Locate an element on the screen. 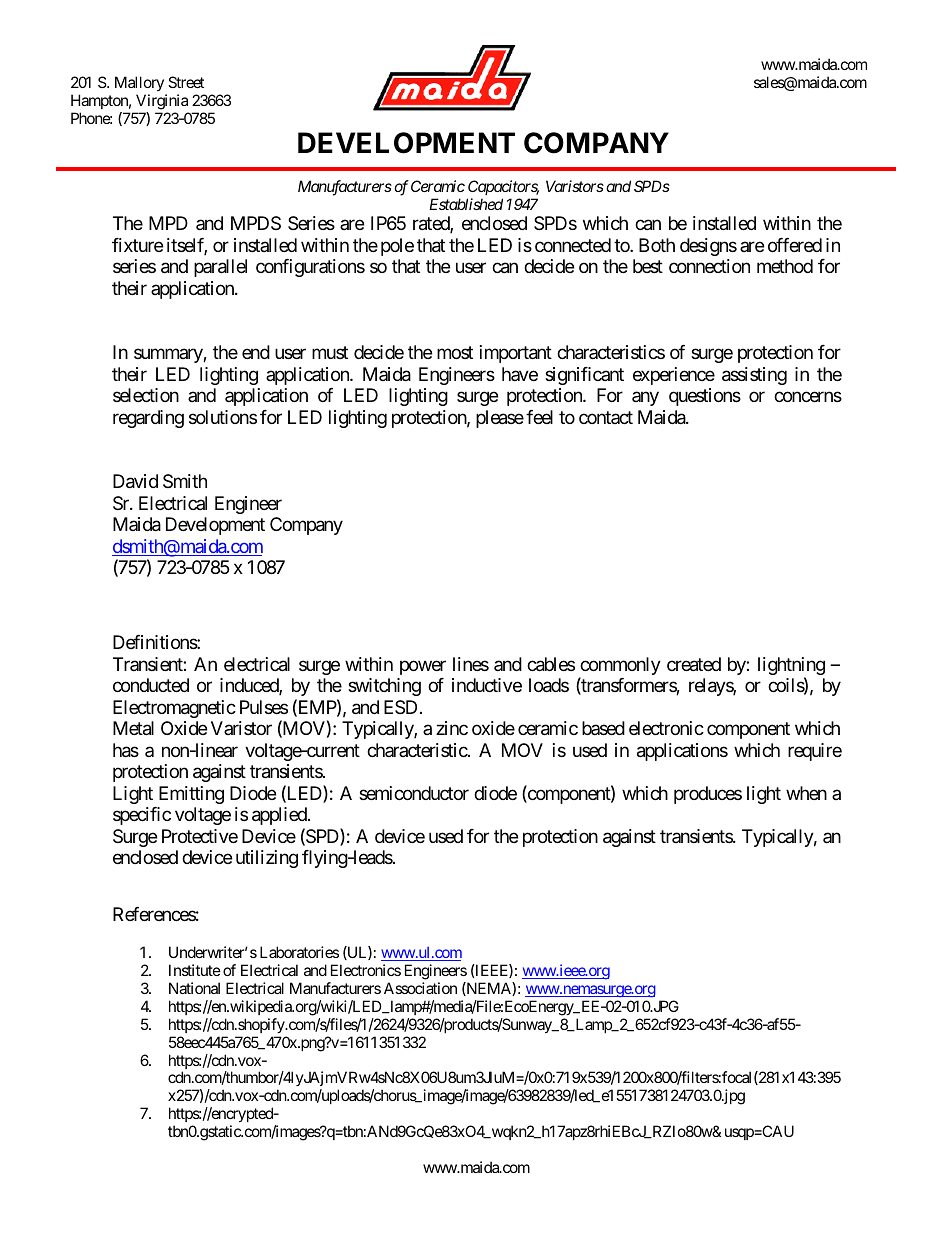 The width and height of the screenshot is (952, 1233). designs is located at coordinates (708, 247).
